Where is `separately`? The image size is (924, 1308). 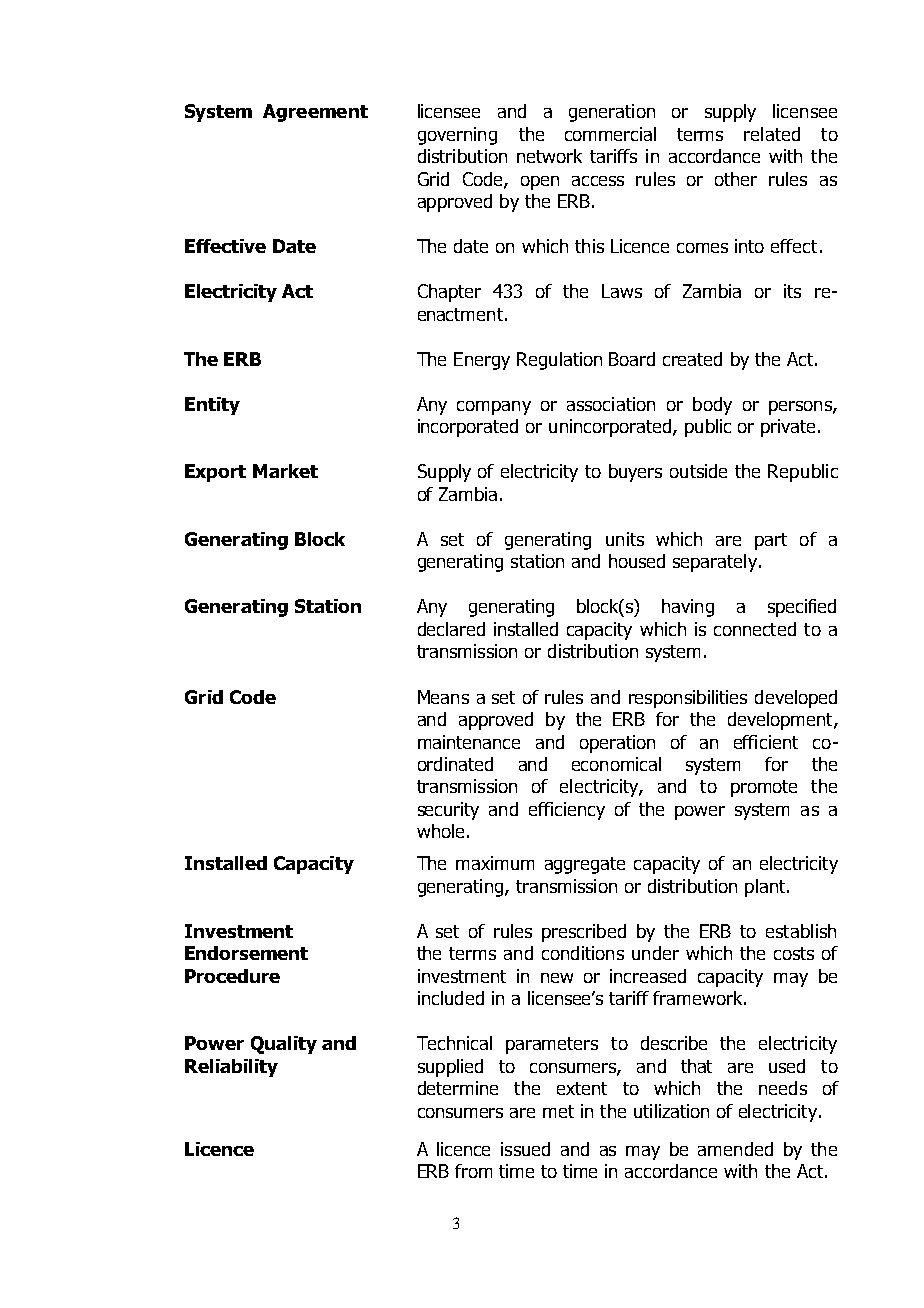 separately is located at coordinates (715, 563).
